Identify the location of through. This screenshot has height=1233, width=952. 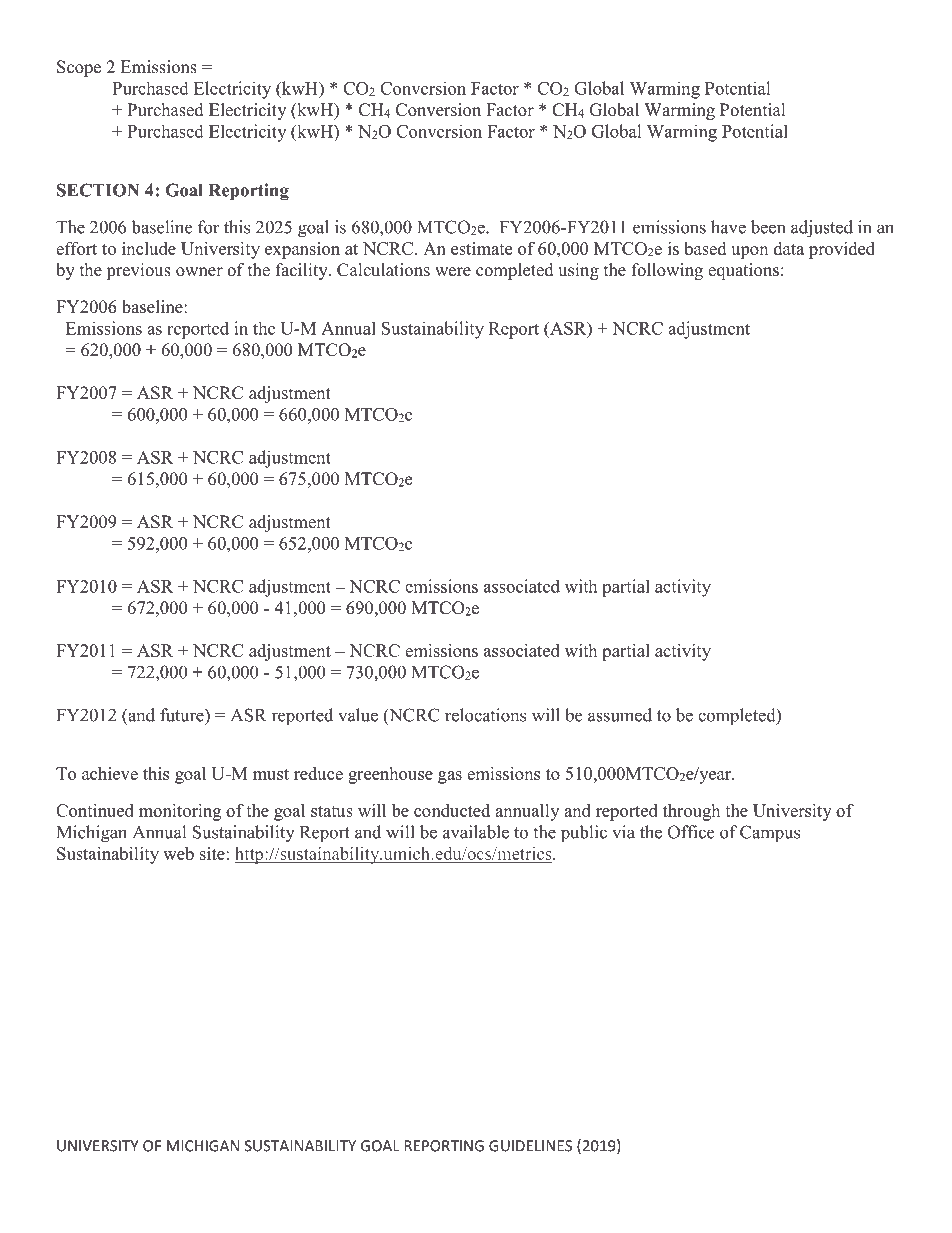
(691, 812).
